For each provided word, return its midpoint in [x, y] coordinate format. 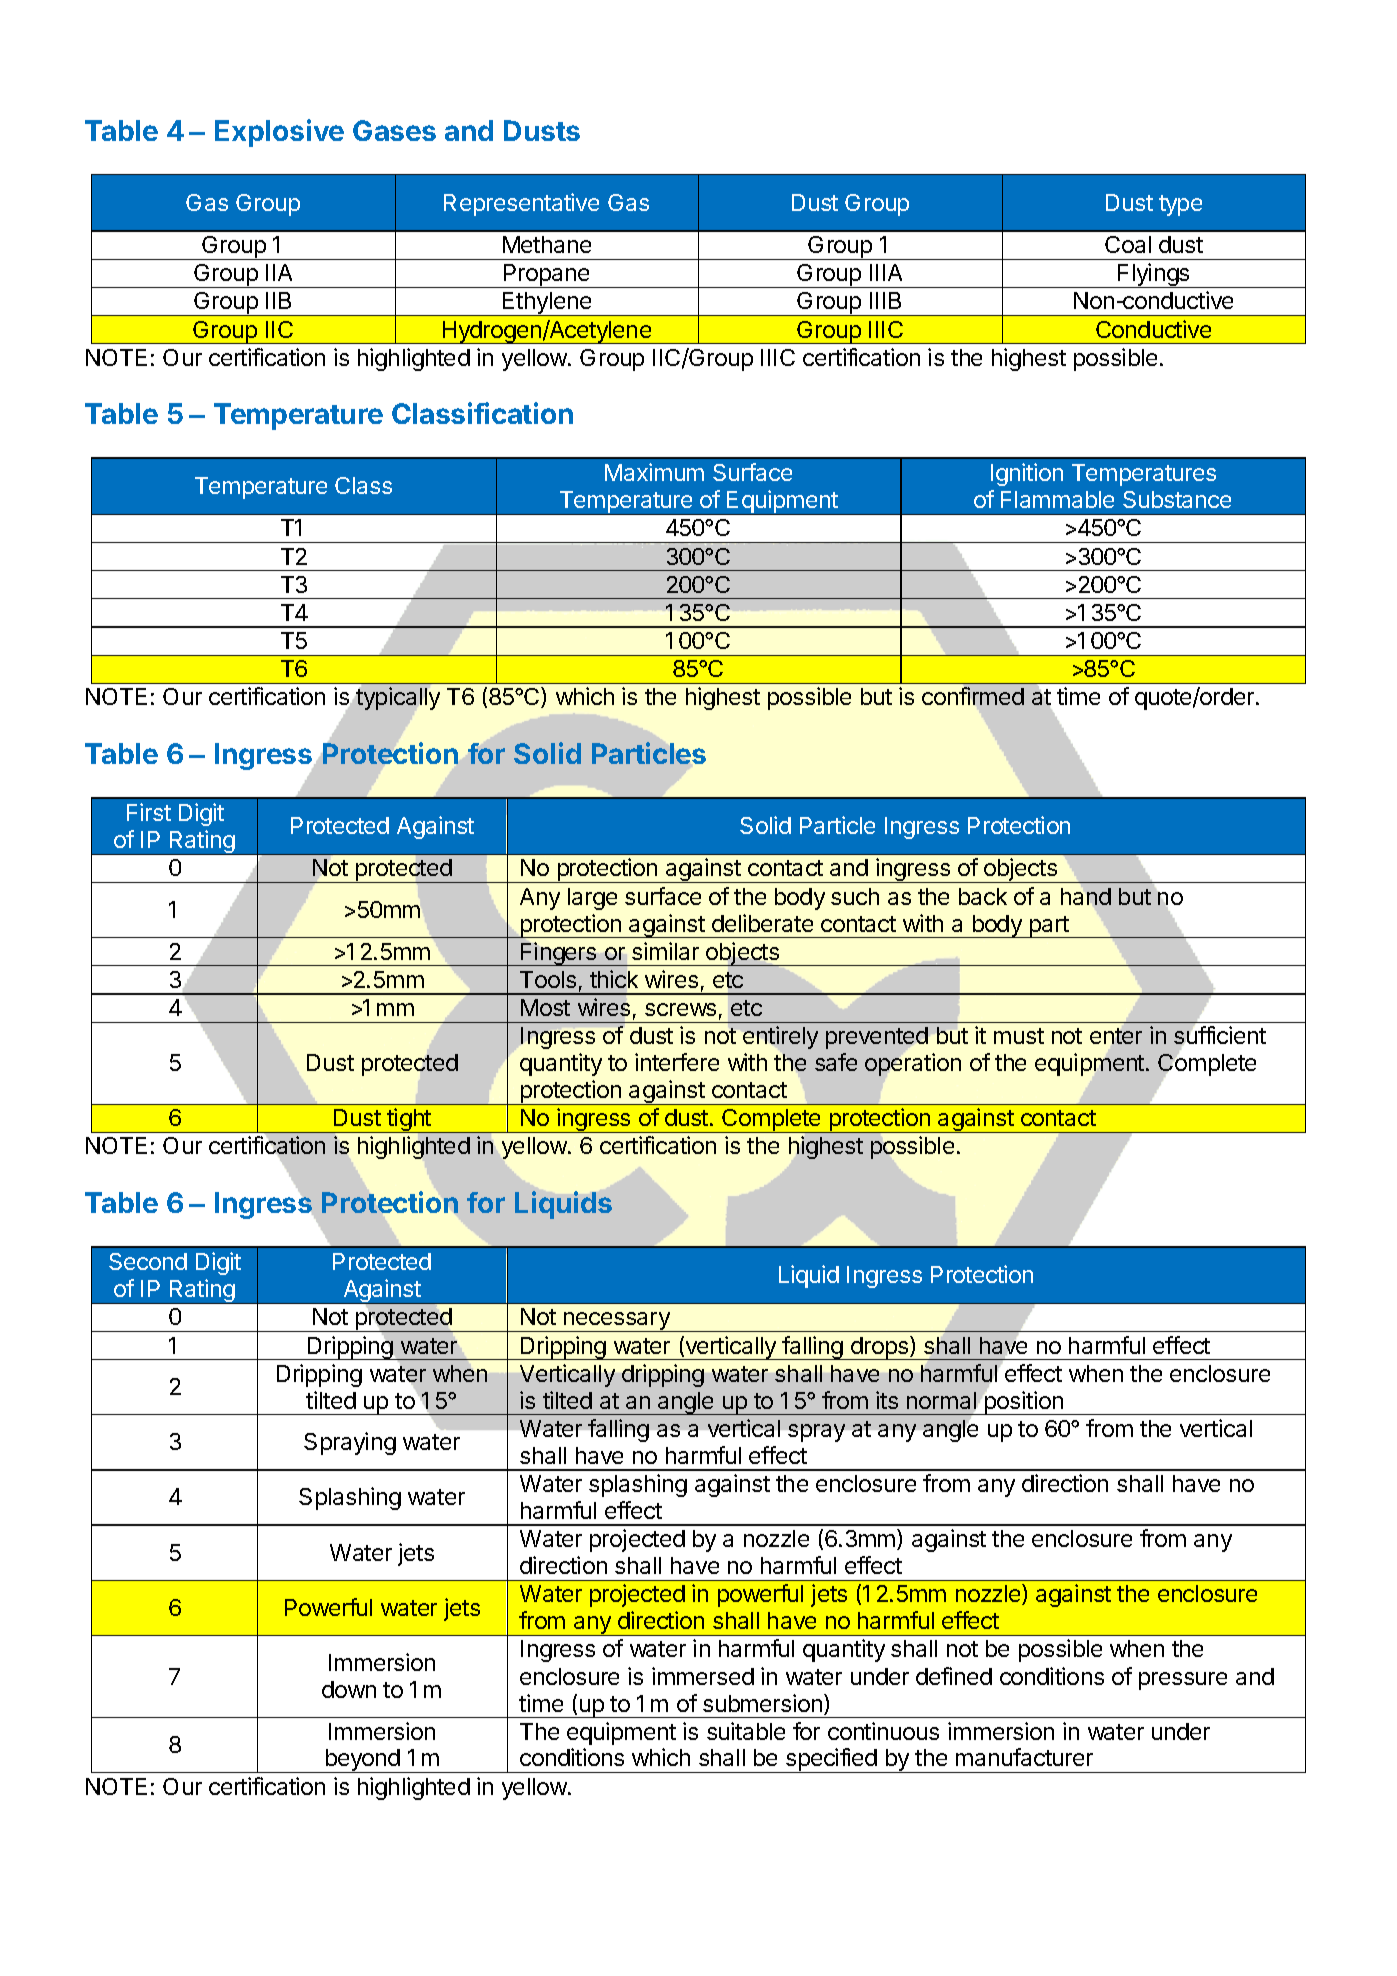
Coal [1128, 244]
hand [1086, 896]
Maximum [654, 472]
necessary [617, 1322]
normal [942, 1402]
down [349, 1689]
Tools [548, 979]
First [149, 812]
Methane [547, 244]
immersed [703, 1676]
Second [148, 1261]
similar [665, 951]
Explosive [279, 133]
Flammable [1057, 499]
